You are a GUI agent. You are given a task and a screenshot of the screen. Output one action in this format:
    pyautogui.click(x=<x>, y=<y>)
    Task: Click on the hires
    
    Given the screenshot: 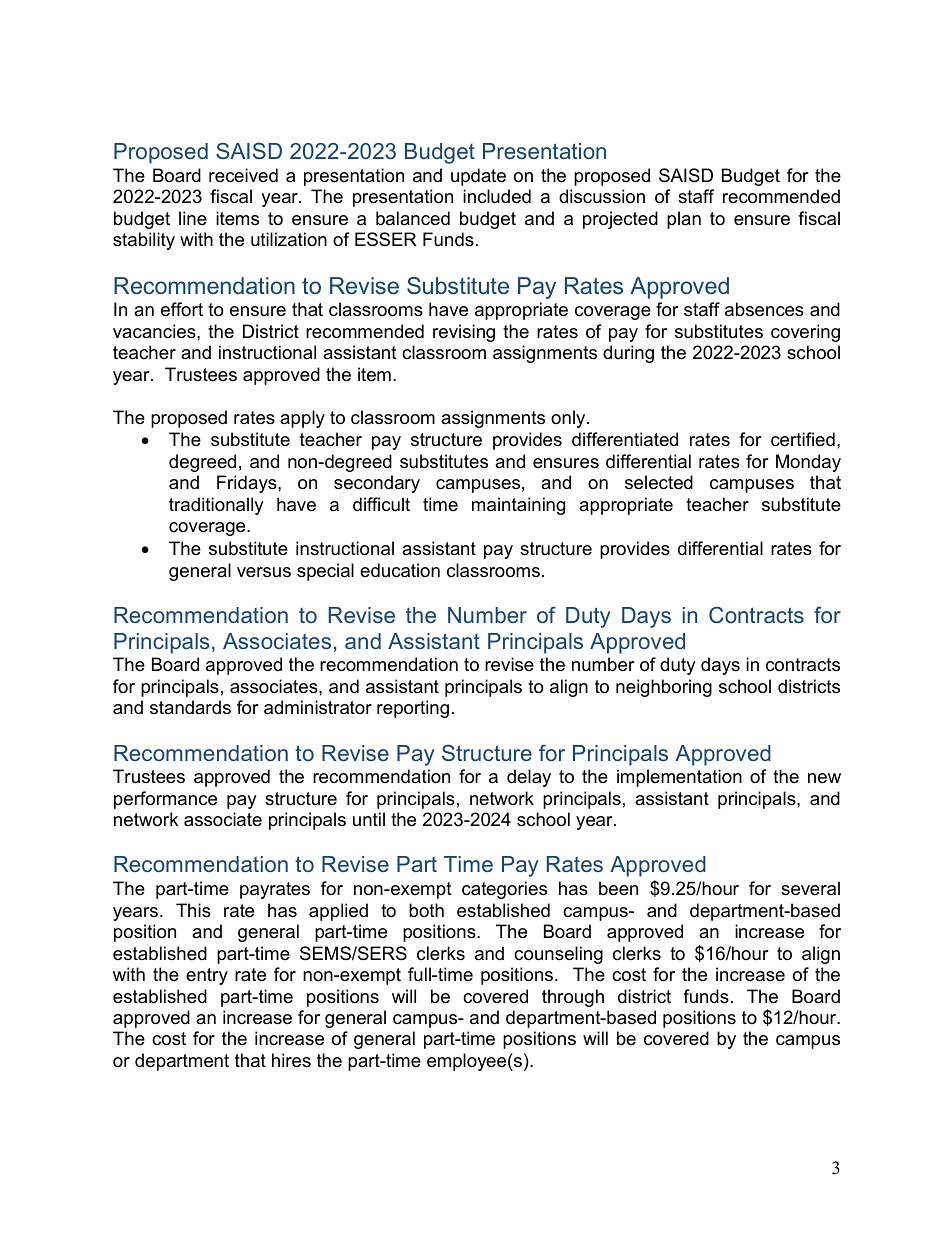 What is the action you would take?
    pyautogui.click(x=291, y=1060)
